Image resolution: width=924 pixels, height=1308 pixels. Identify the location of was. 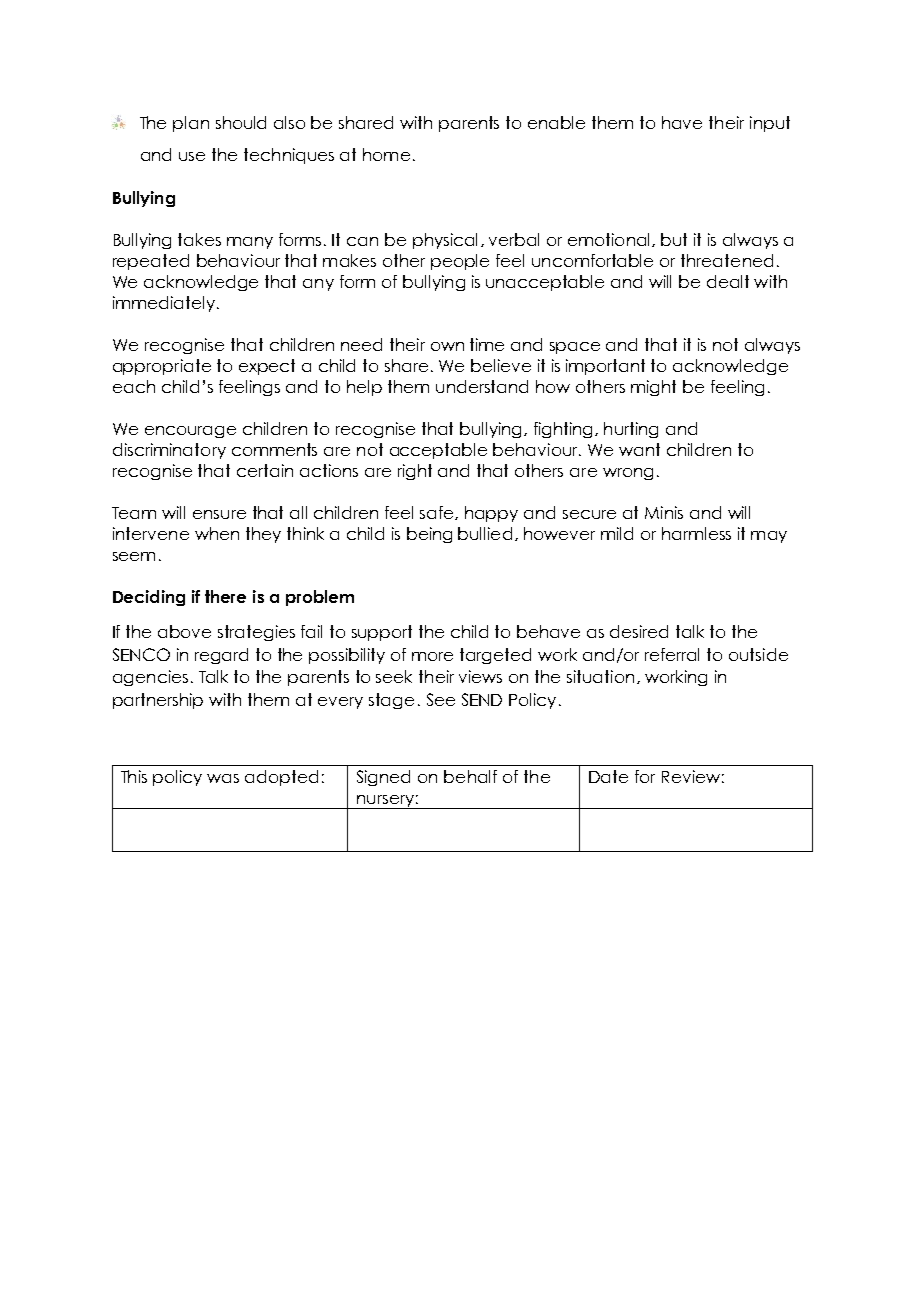
(223, 778).
